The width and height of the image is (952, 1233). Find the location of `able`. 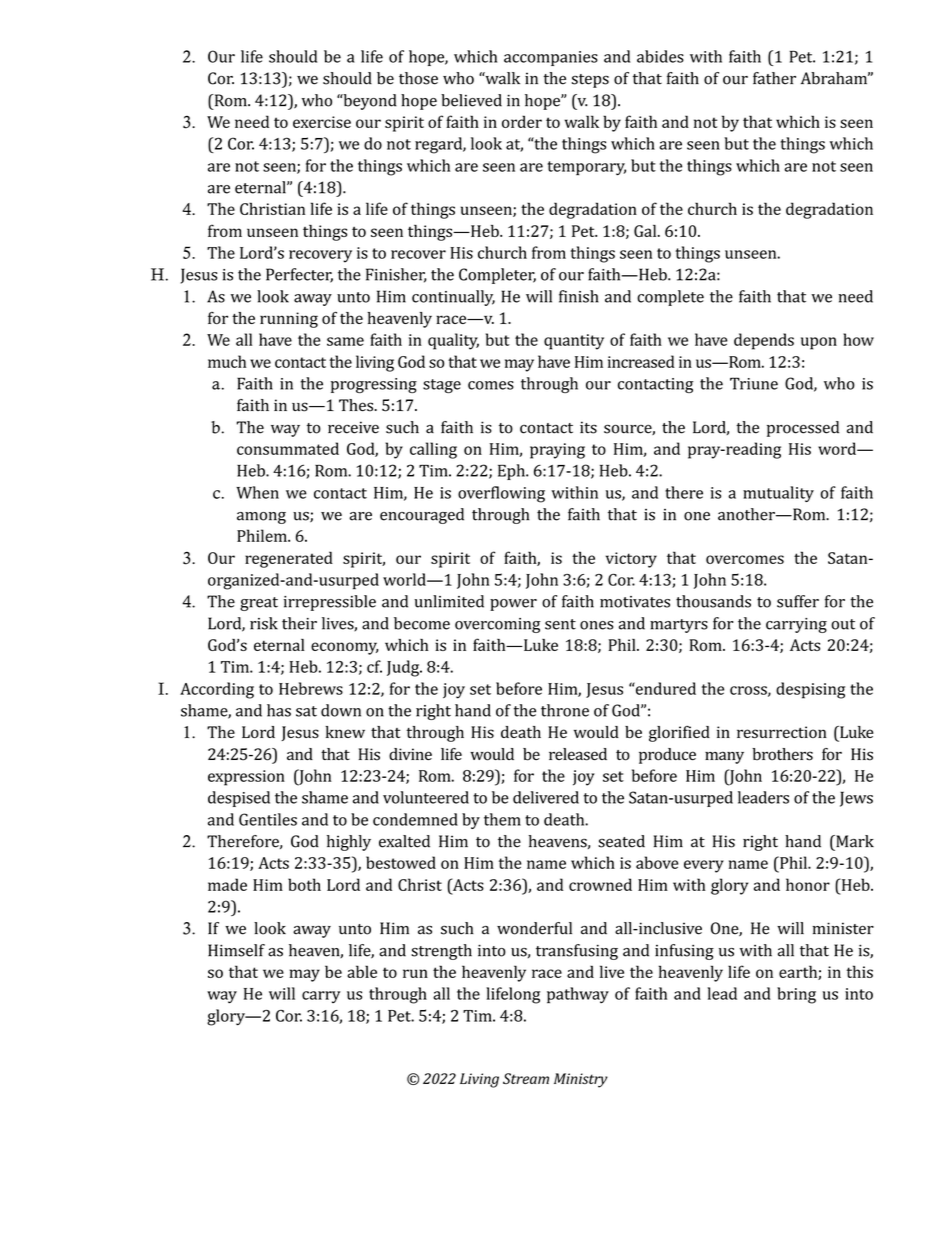

able is located at coordinates (362, 971).
